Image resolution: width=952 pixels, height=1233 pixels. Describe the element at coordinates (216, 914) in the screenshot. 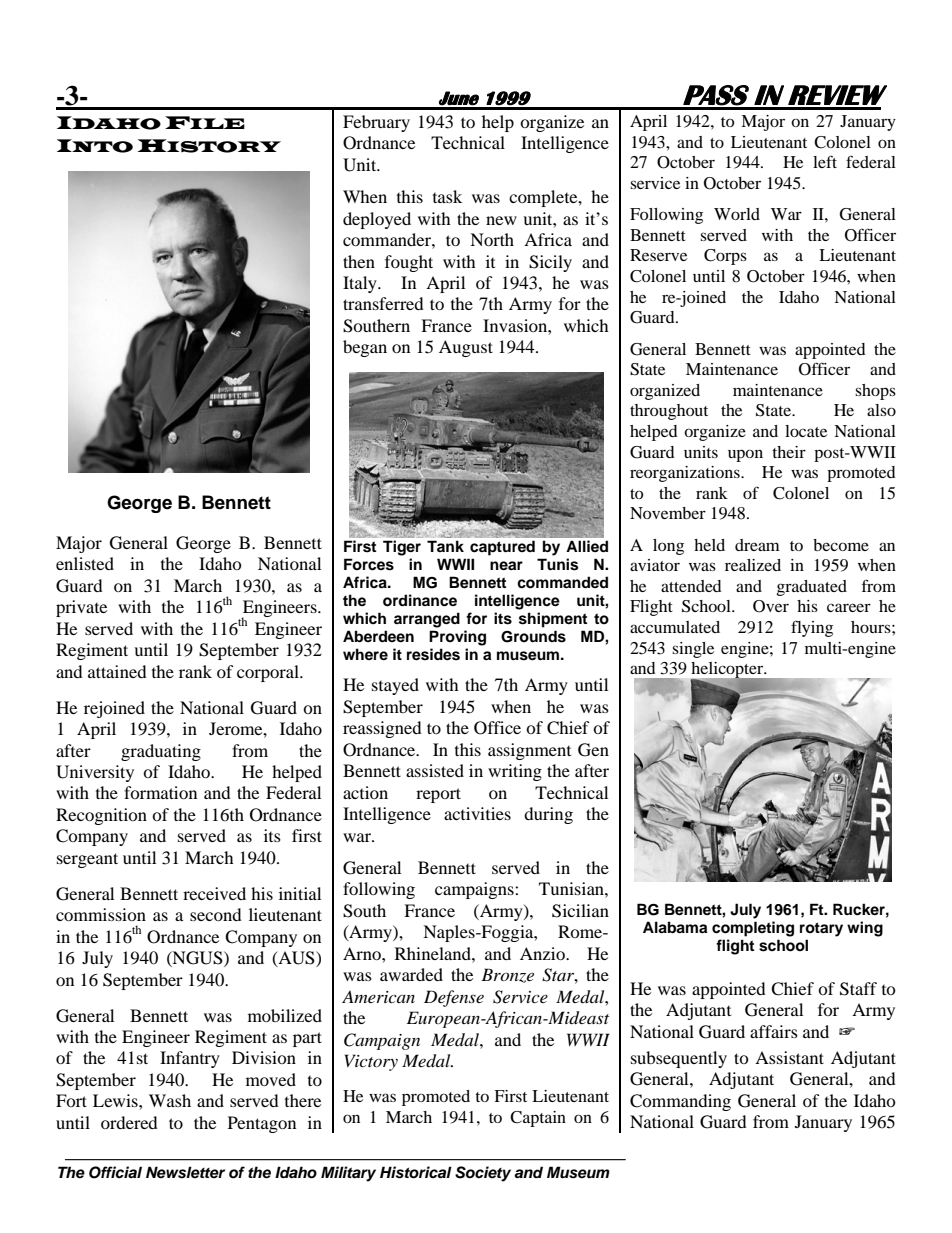

I see `second` at that location.
